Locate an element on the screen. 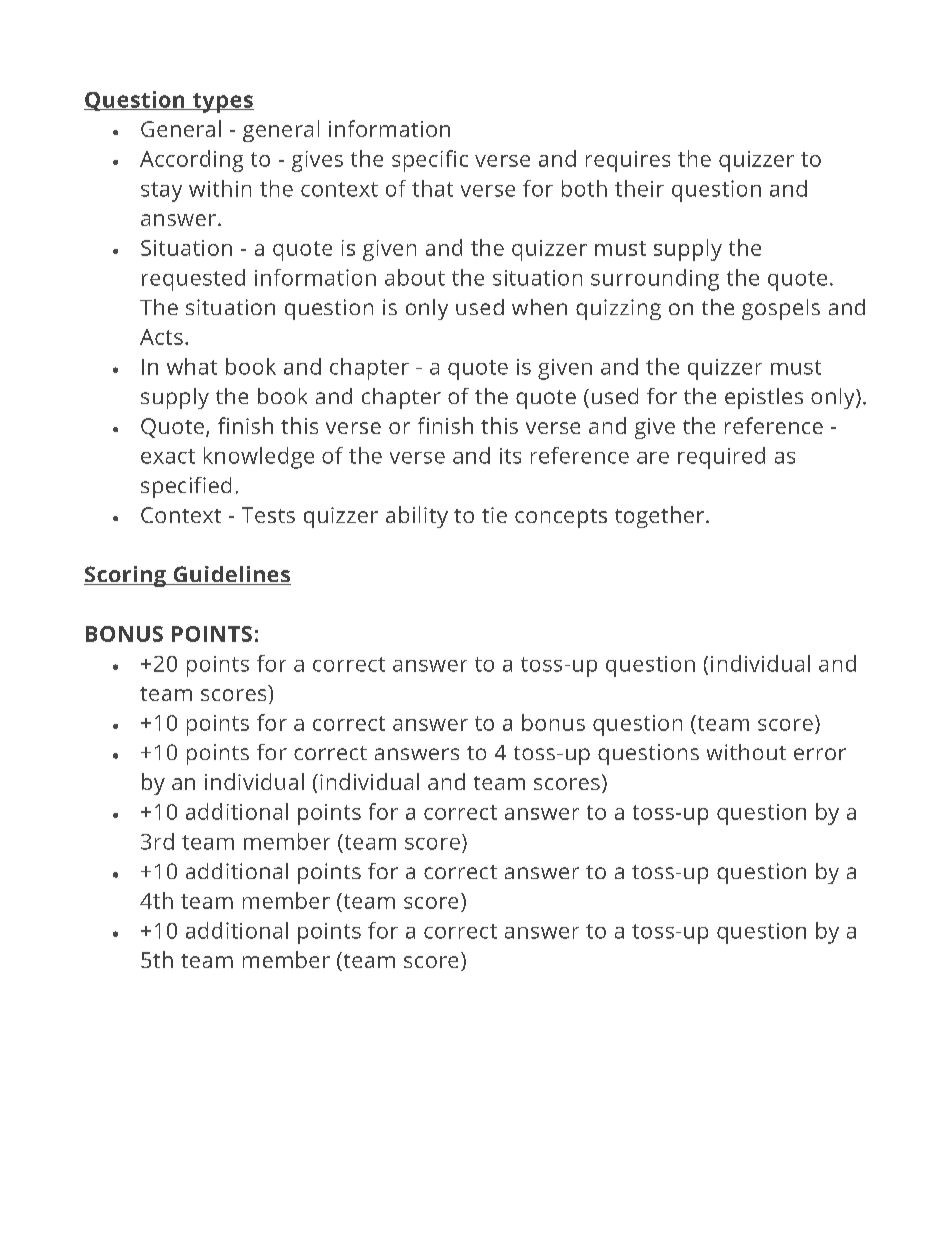 The height and width of the screenshot is (1233, 952). types is located at coordinates (222, 103).
